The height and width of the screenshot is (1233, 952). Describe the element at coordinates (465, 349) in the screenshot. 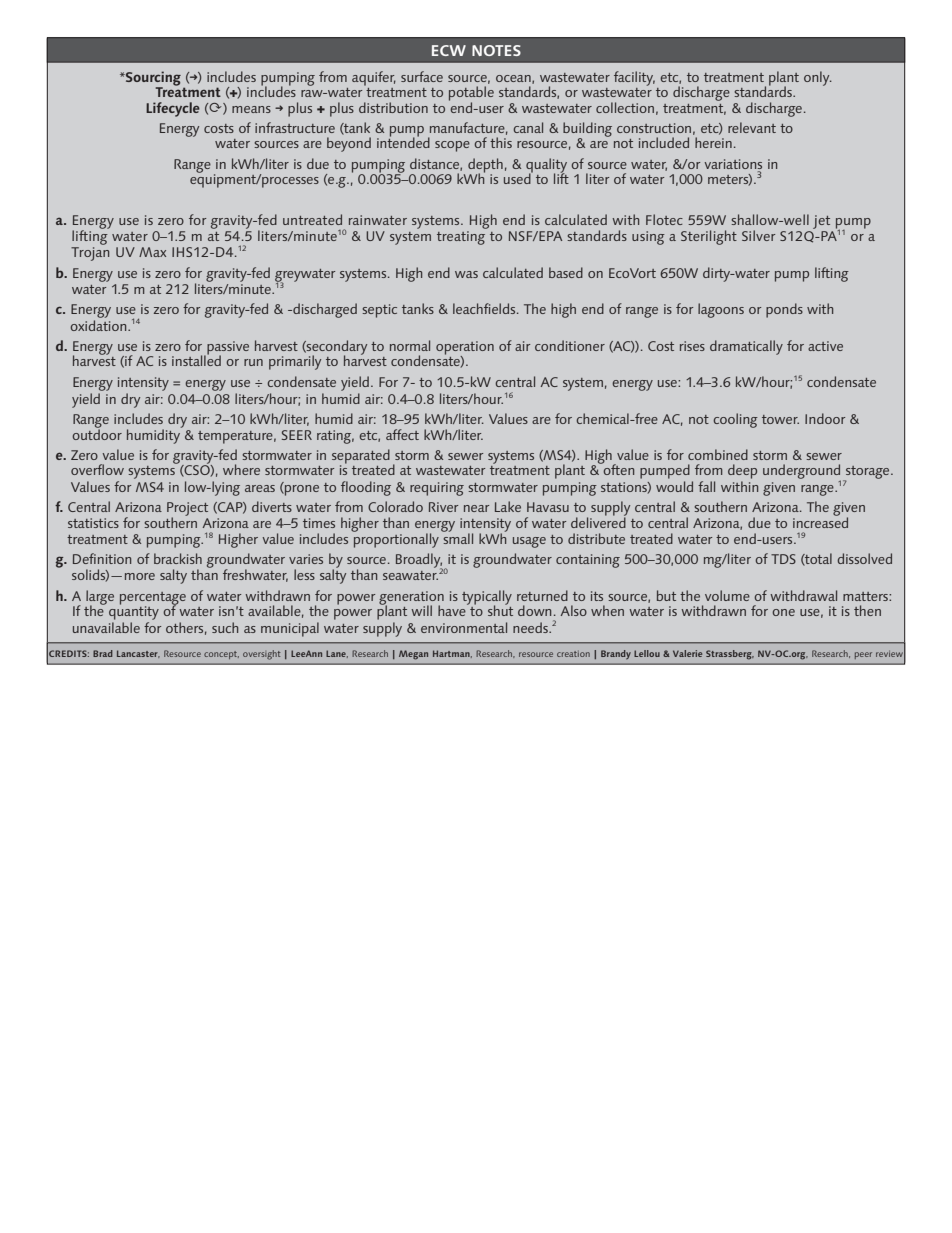

I see `operation` at that location.
